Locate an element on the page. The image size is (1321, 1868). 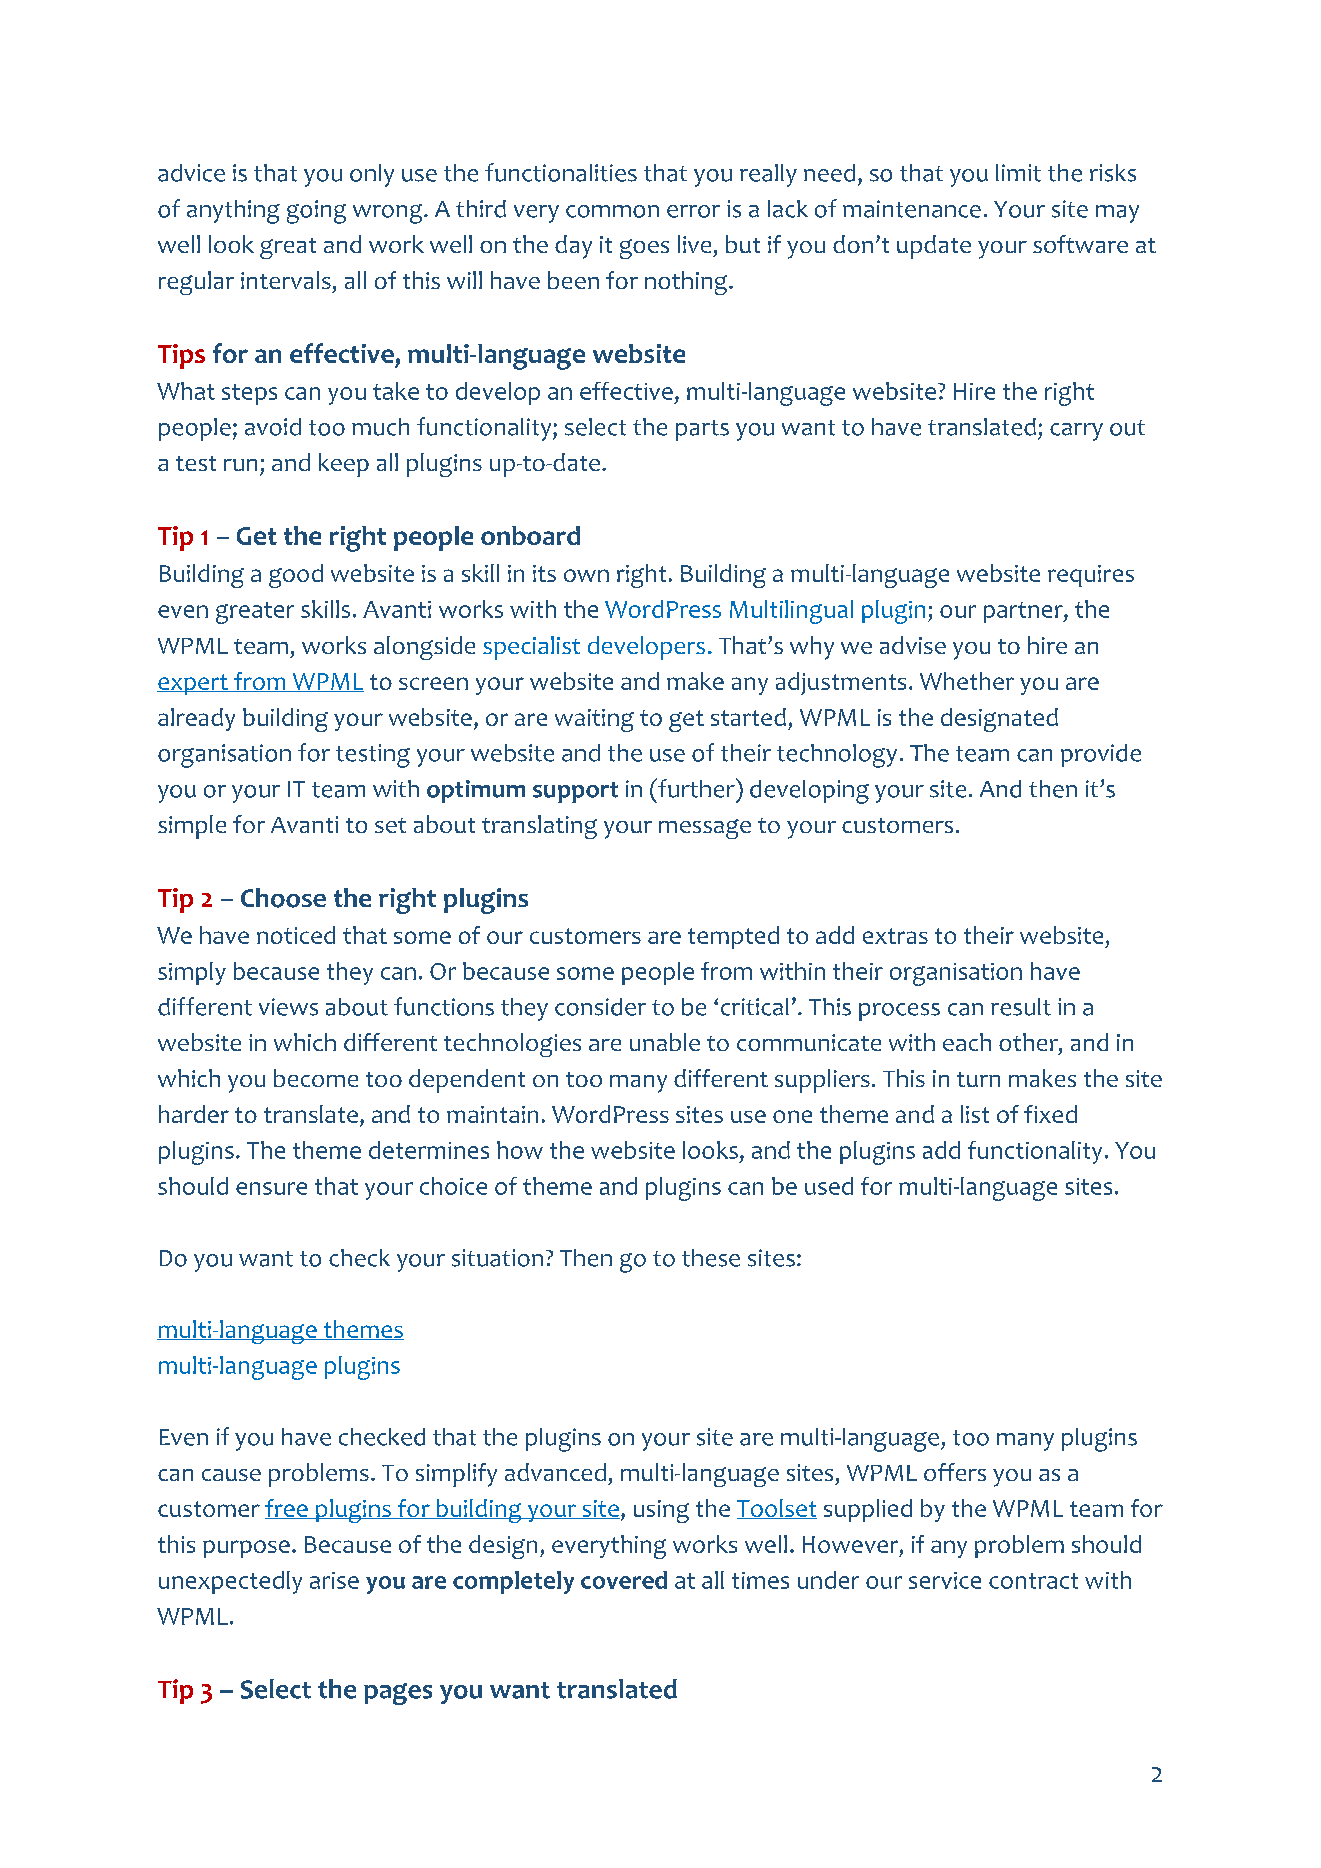
tempted is located at coordinates (733, 937).
